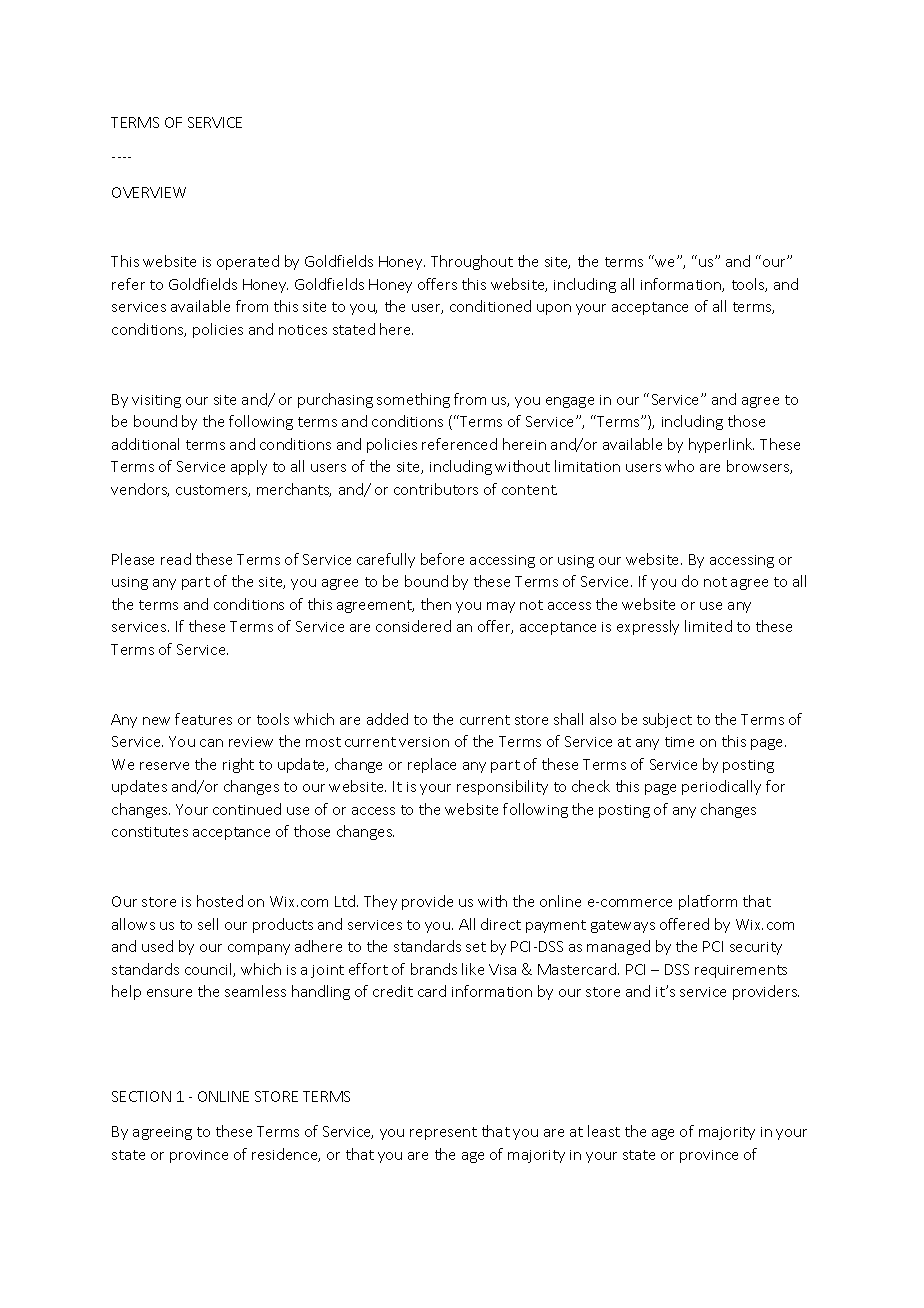 The image size is (924, 1308). I want to click on continued, so click(247, 809).
